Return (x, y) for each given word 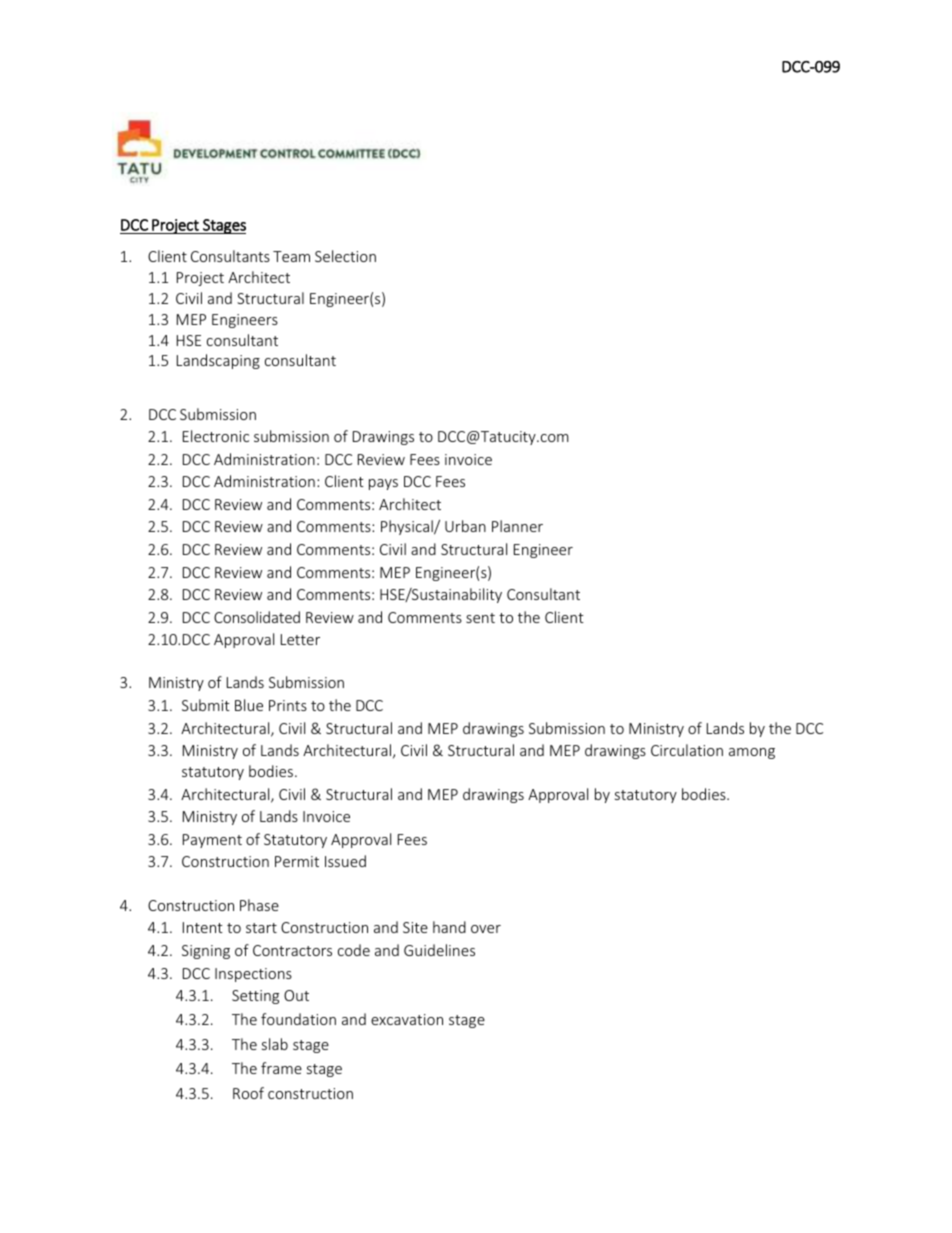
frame (281, 1068)
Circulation (687, 750)
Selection (345, 256)
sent (480, 618)
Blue (249, 705)
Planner (517, 526)
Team (291, 256)
